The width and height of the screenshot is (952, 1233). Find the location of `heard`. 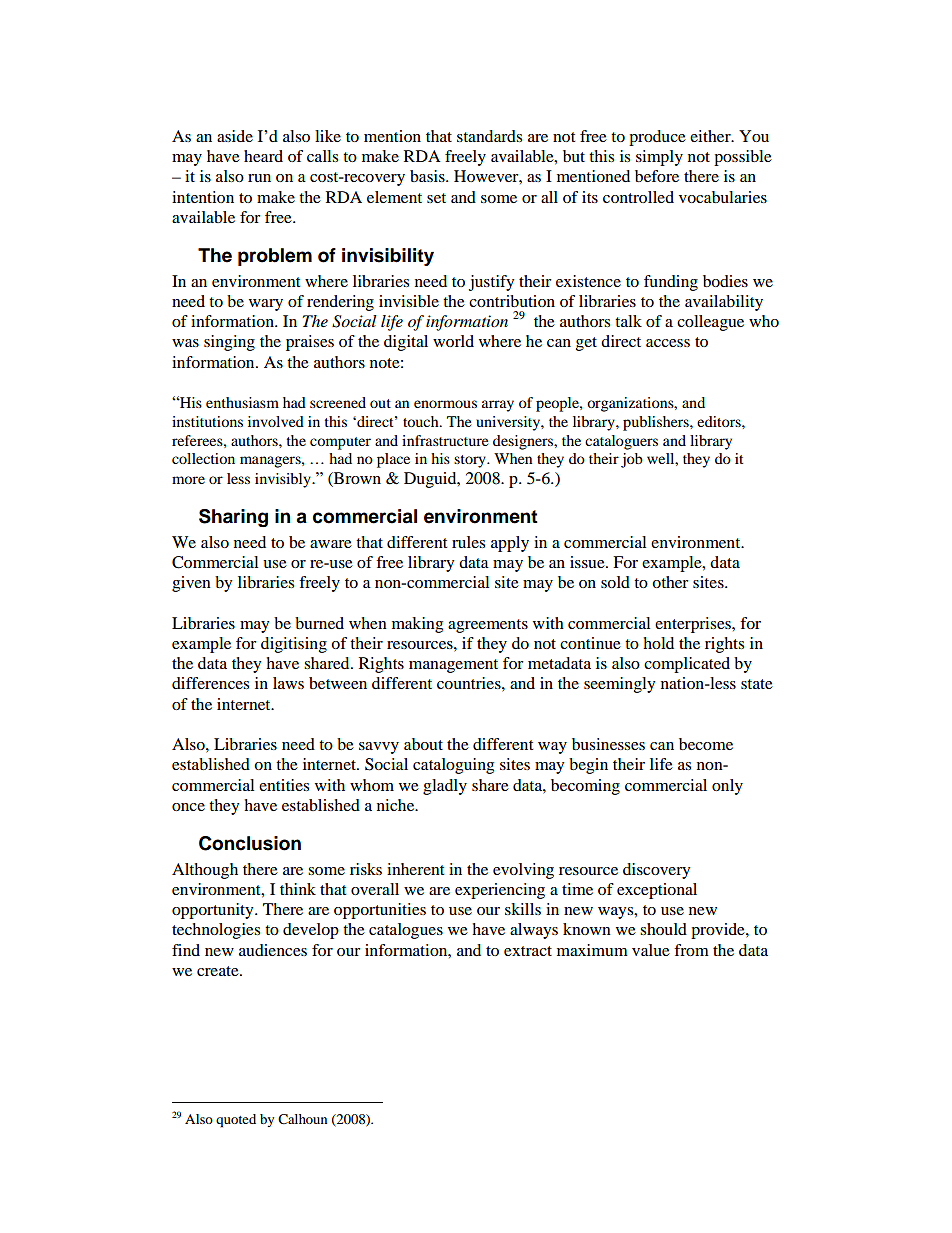

heard is located at coordinates (263, 156).
